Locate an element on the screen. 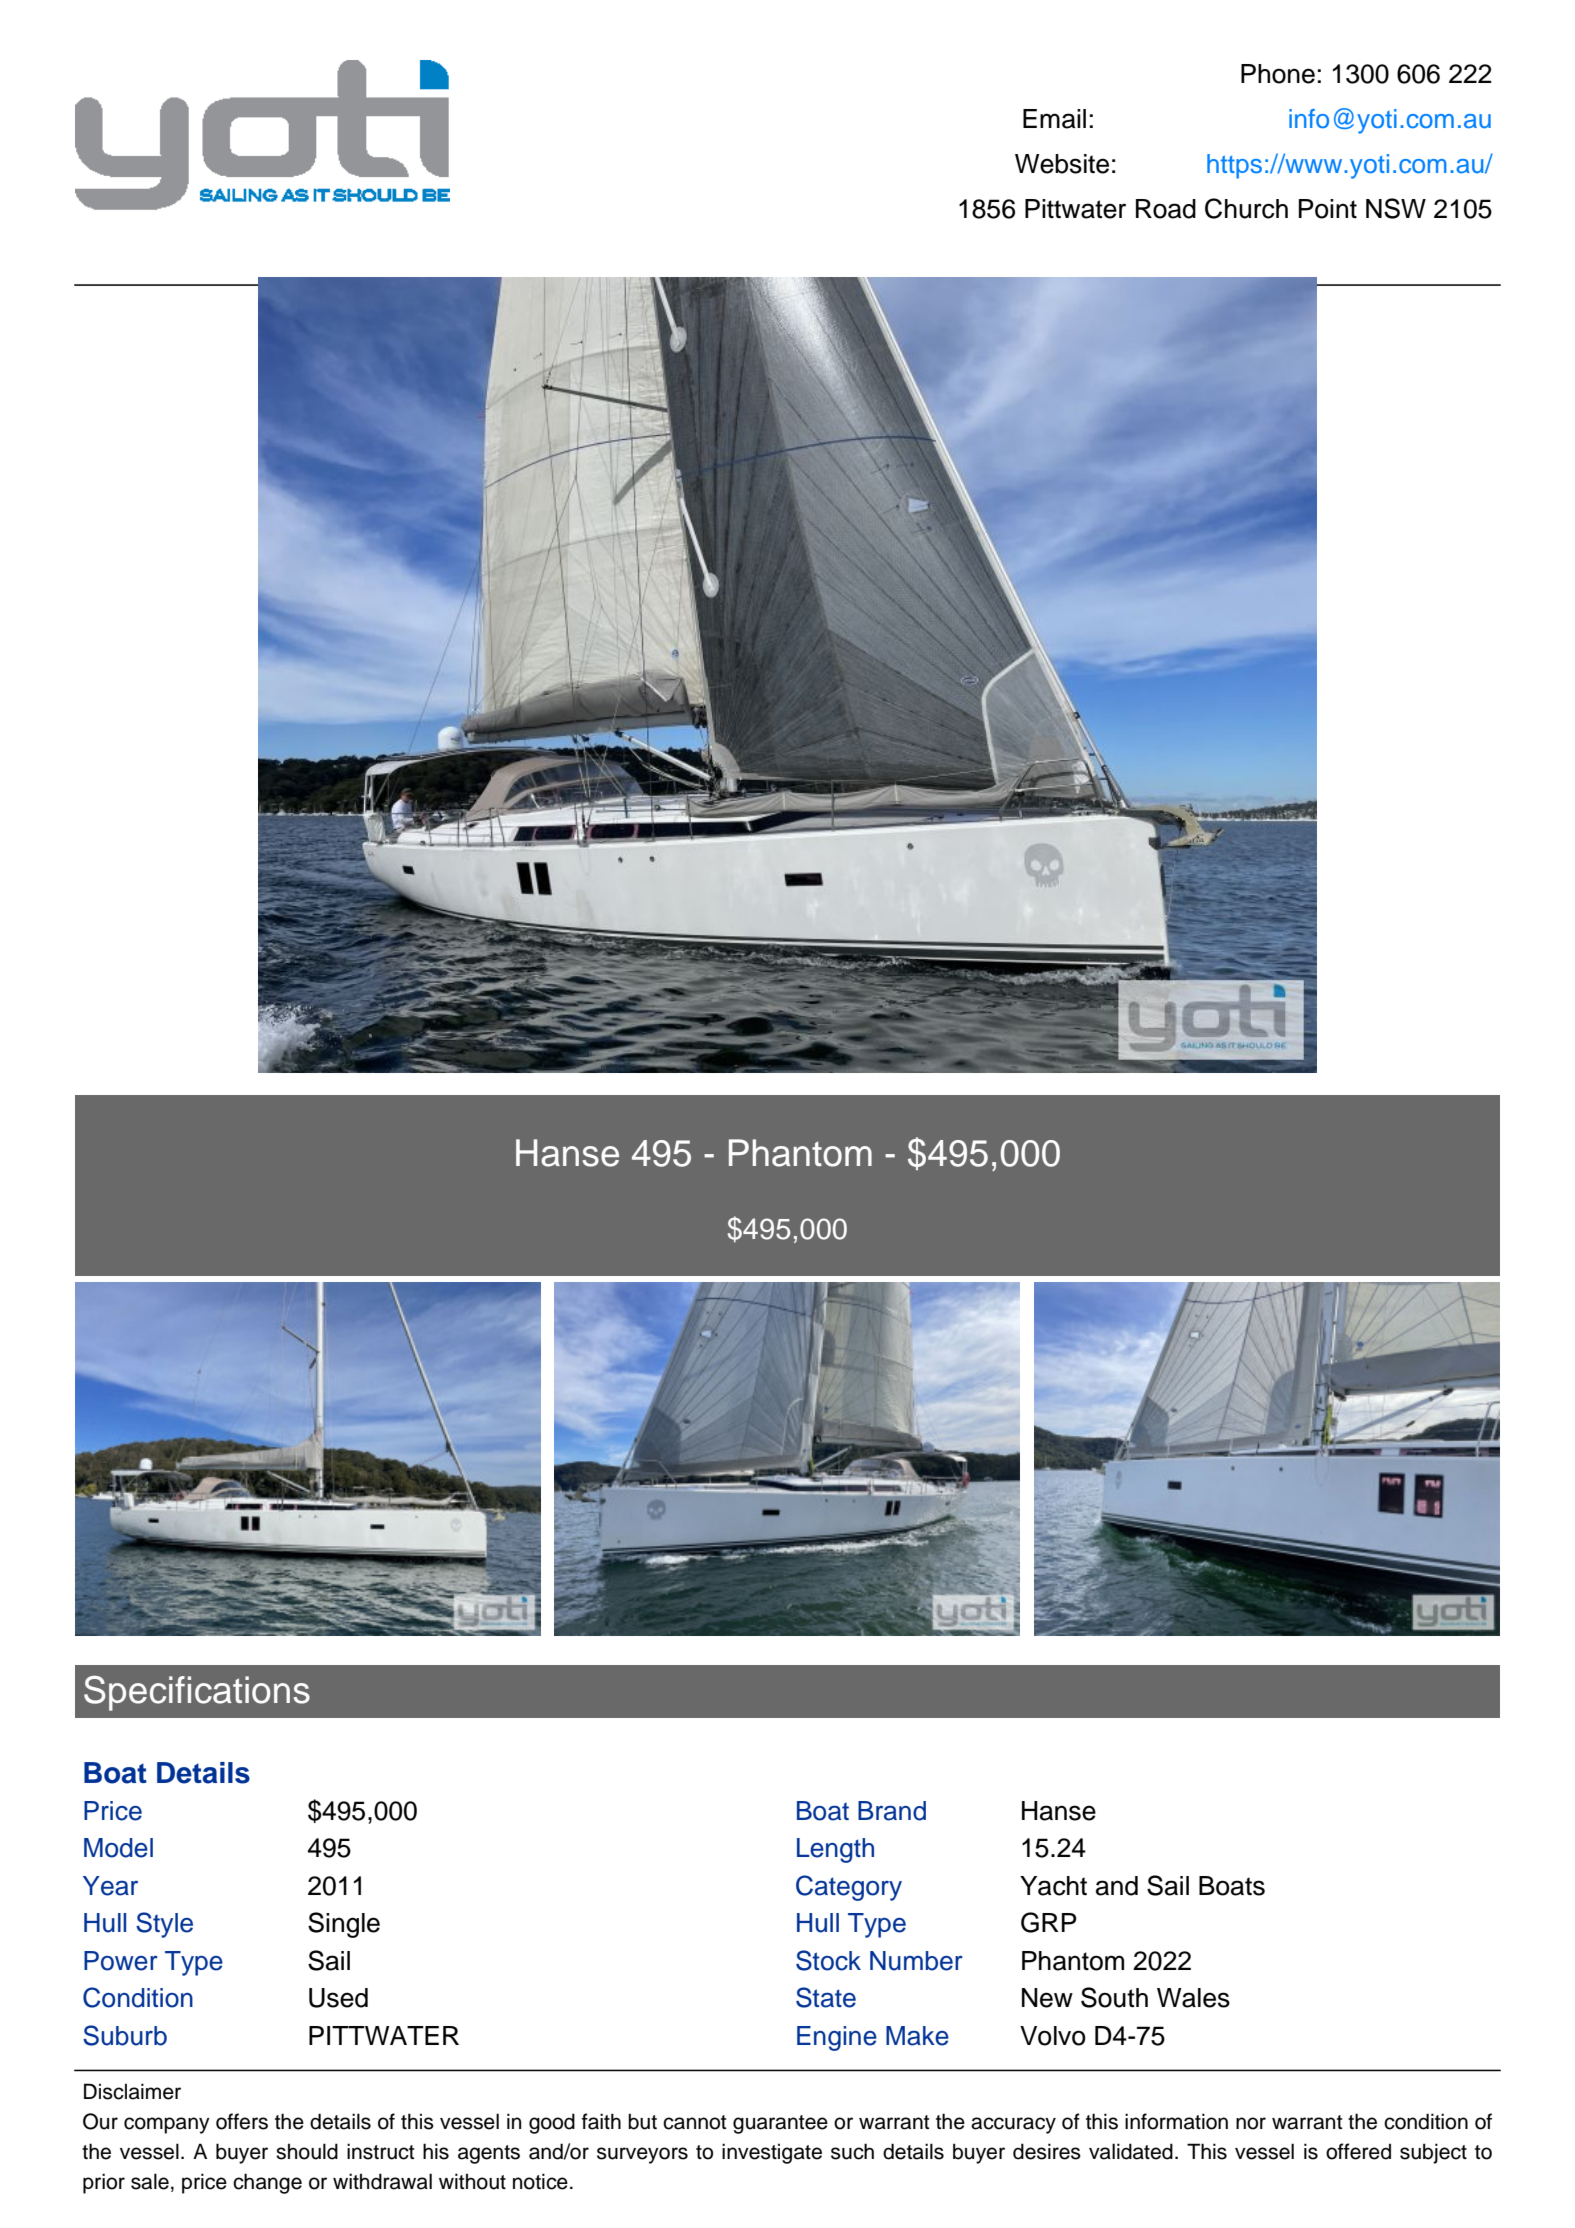  Phone is located at coordinates (1278, 74).
